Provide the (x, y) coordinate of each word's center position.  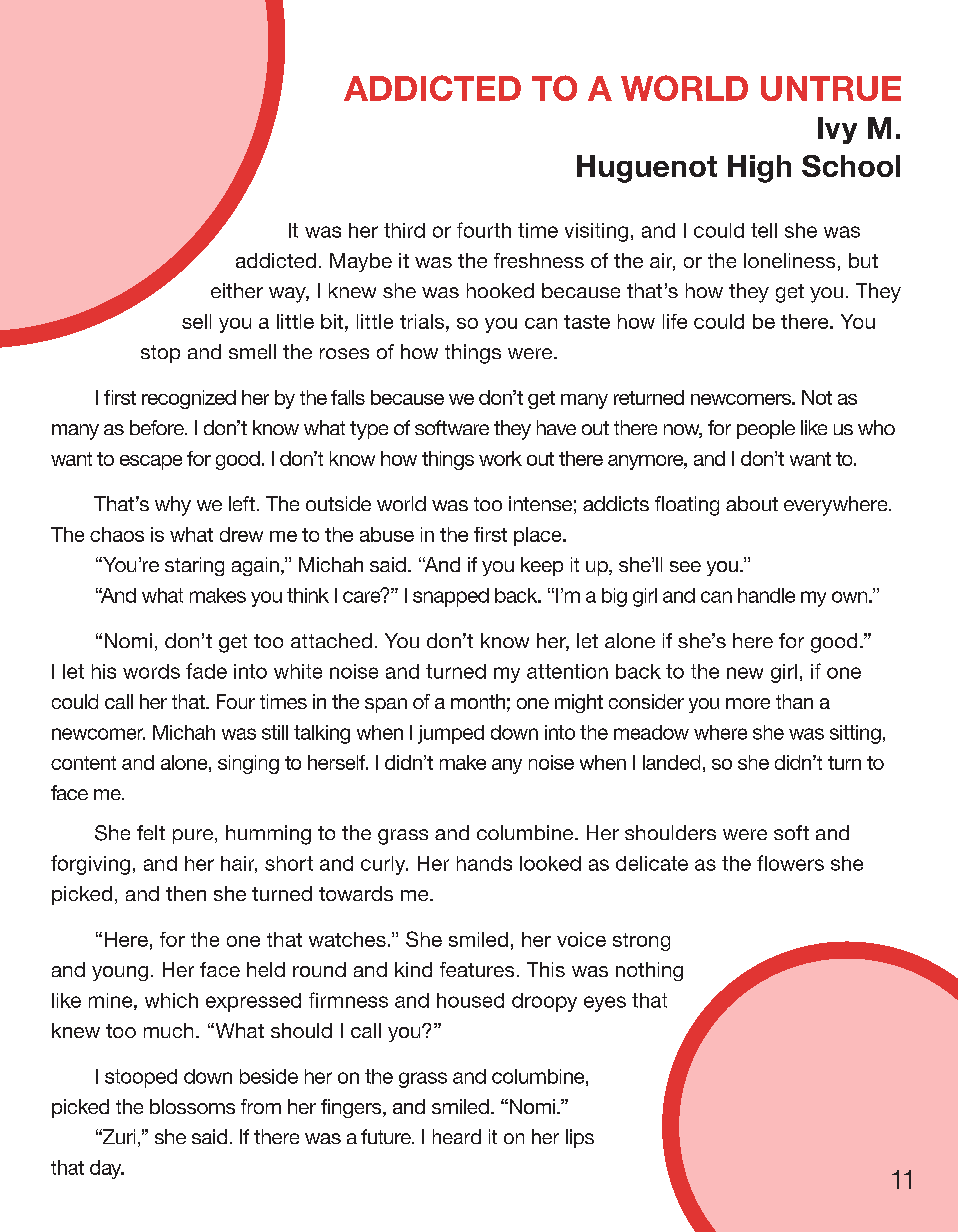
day (107, 1169)
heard (457, 1136)
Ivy (837, 130)
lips (580, 1138)
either (237, 290)
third (404, 230)
